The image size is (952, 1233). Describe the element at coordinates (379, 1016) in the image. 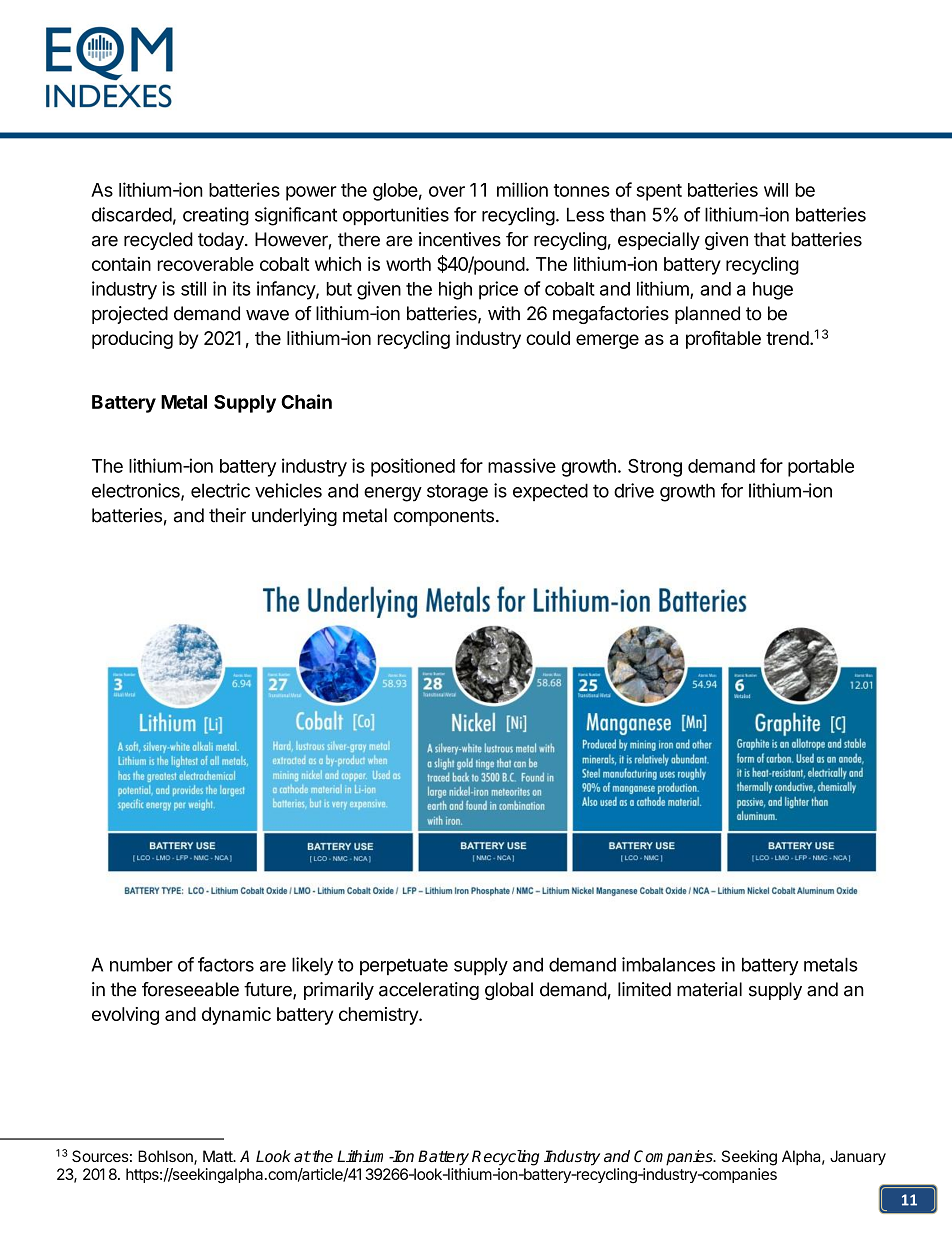

I see `chemistry` at that location.
